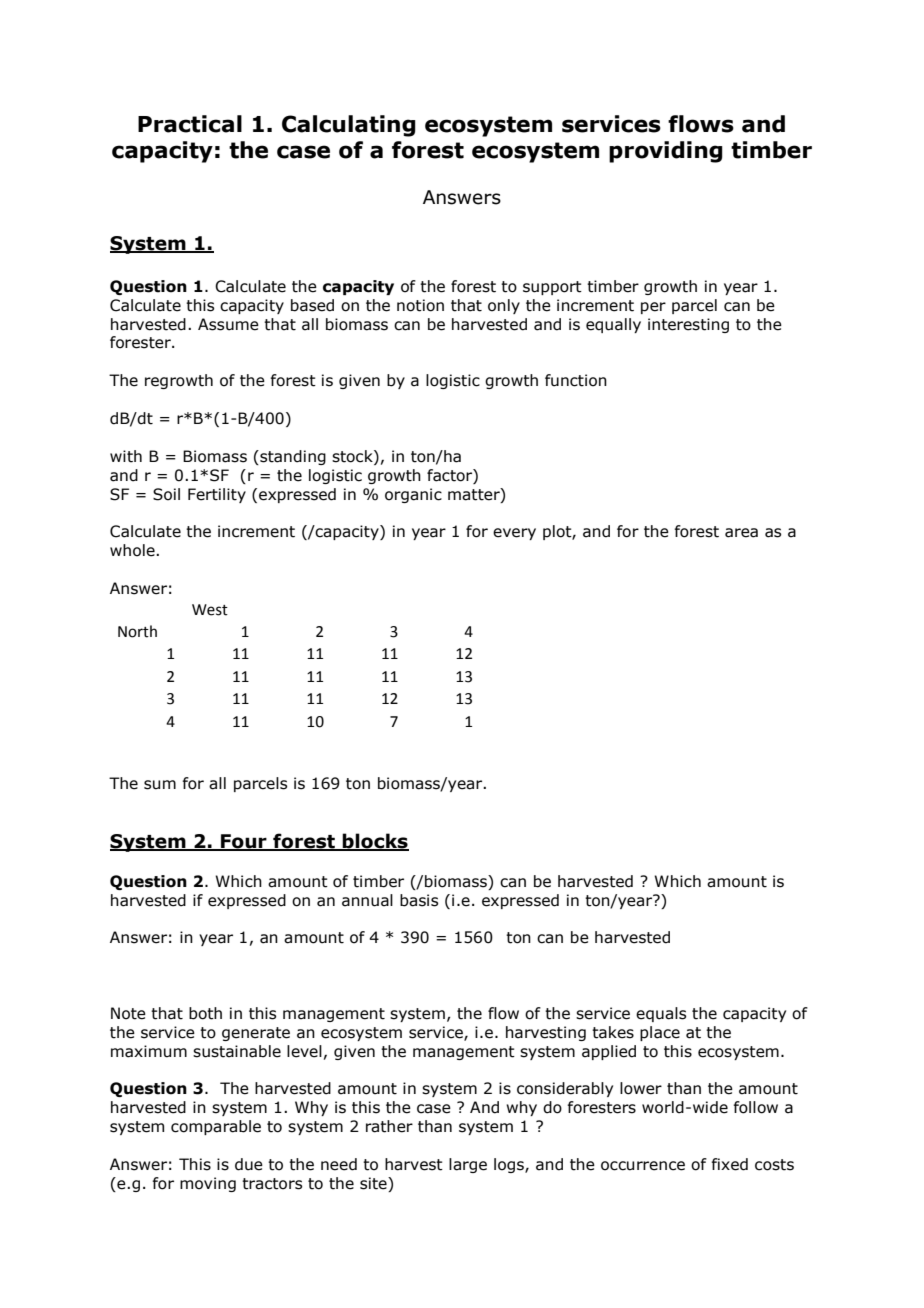  What do you see at coordinates (741, 533) in the image?
I see `area` at bounding box center [741, 533].
